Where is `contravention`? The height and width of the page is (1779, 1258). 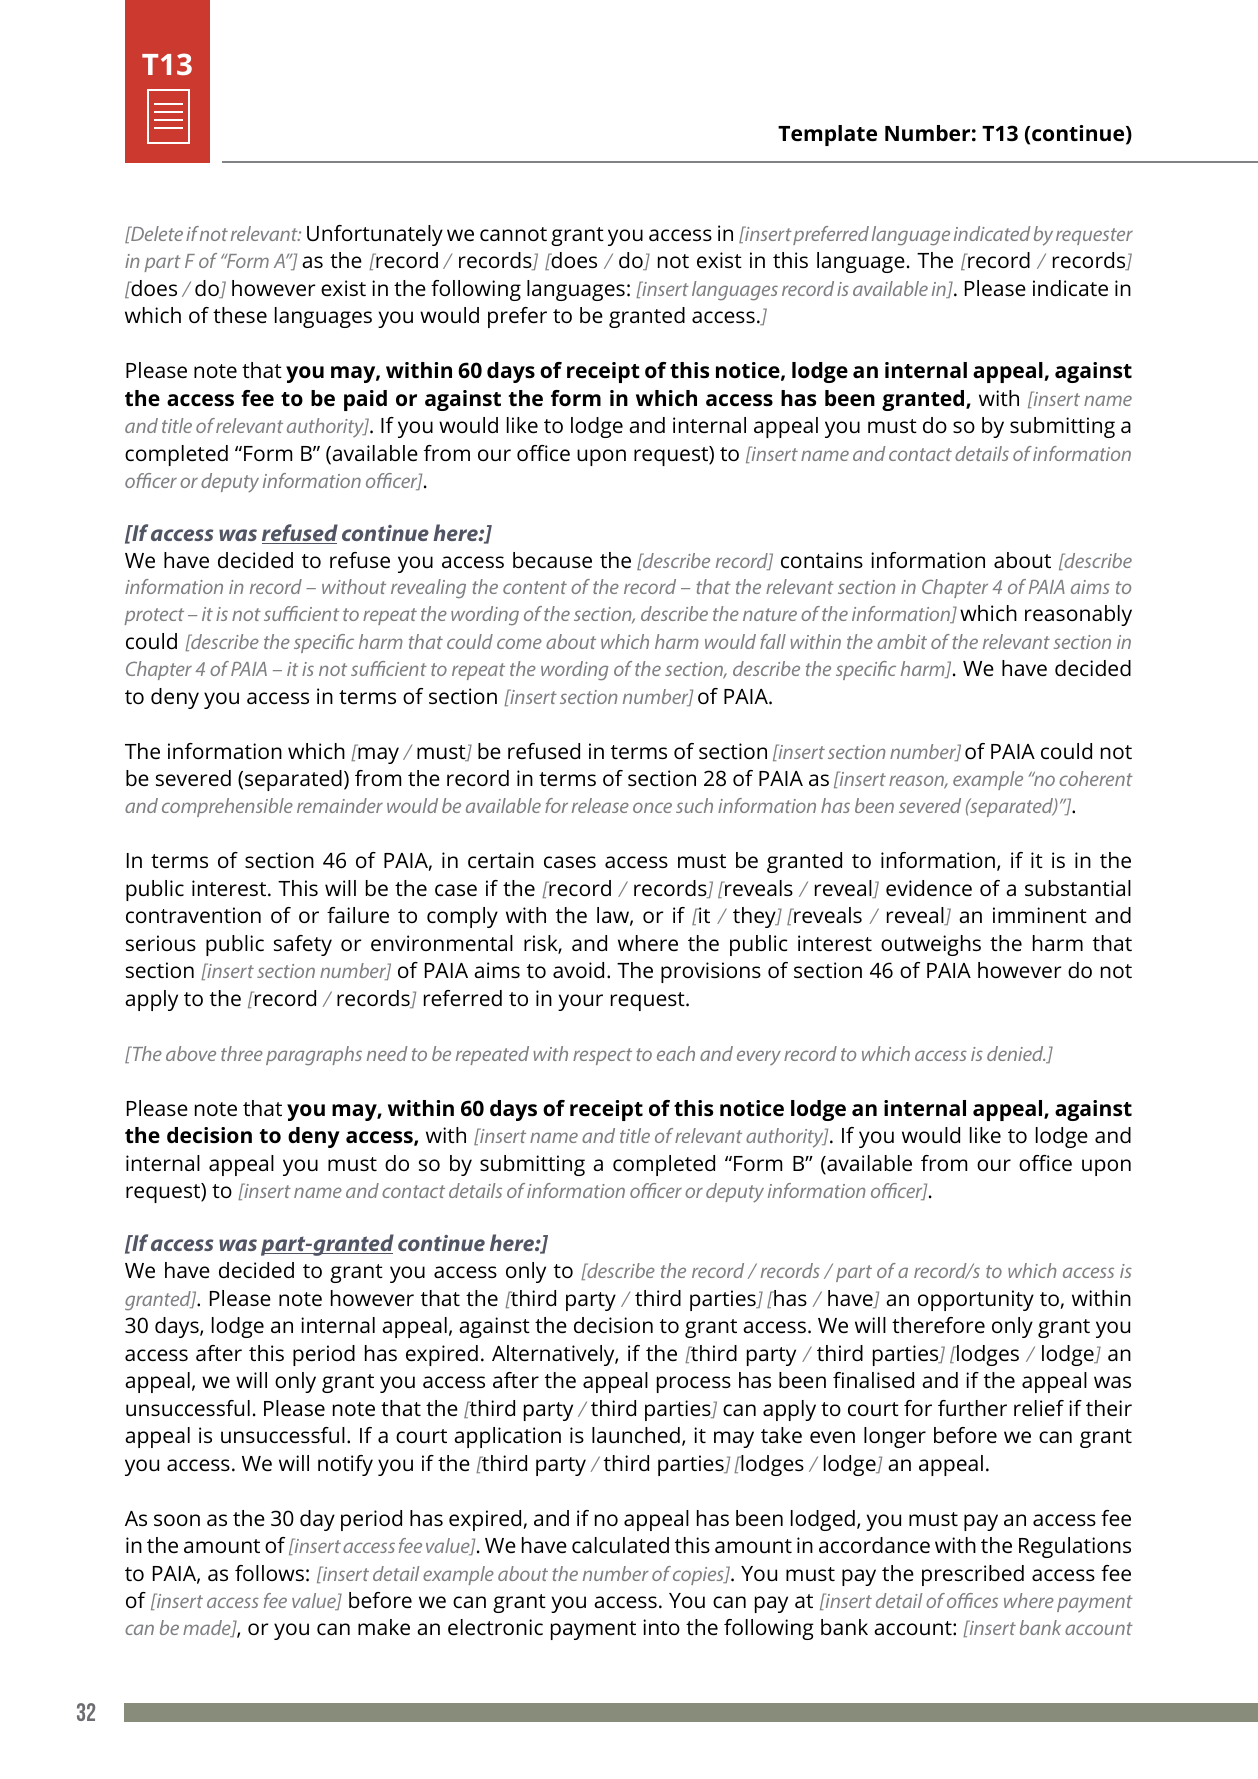
contravention is located at coordinates (193, 915).
